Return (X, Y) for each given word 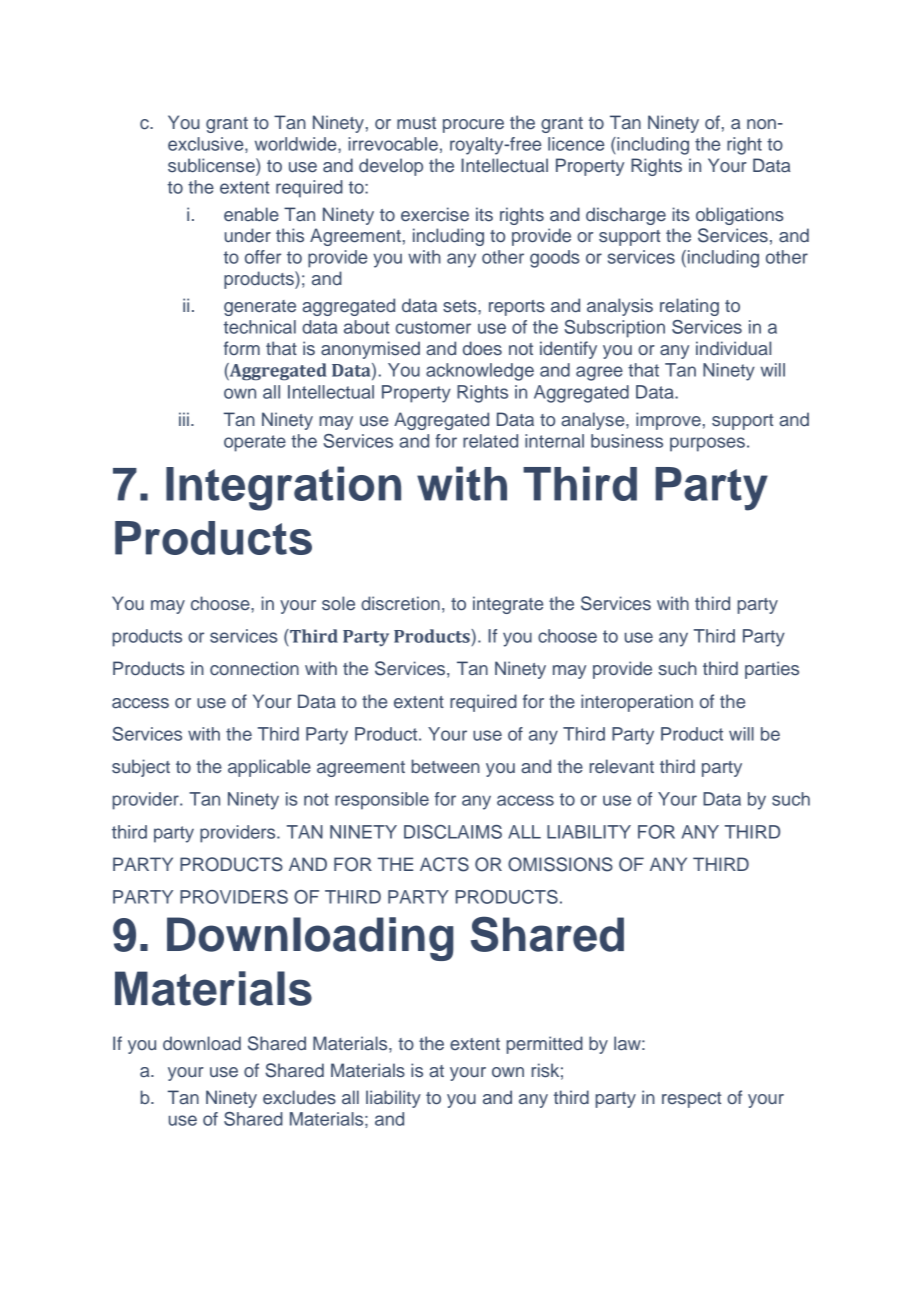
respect (691, 1100)
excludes (299, 1097)
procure (473, 126)
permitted (545, 1045)
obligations (740, 216)
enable (251, 214)
